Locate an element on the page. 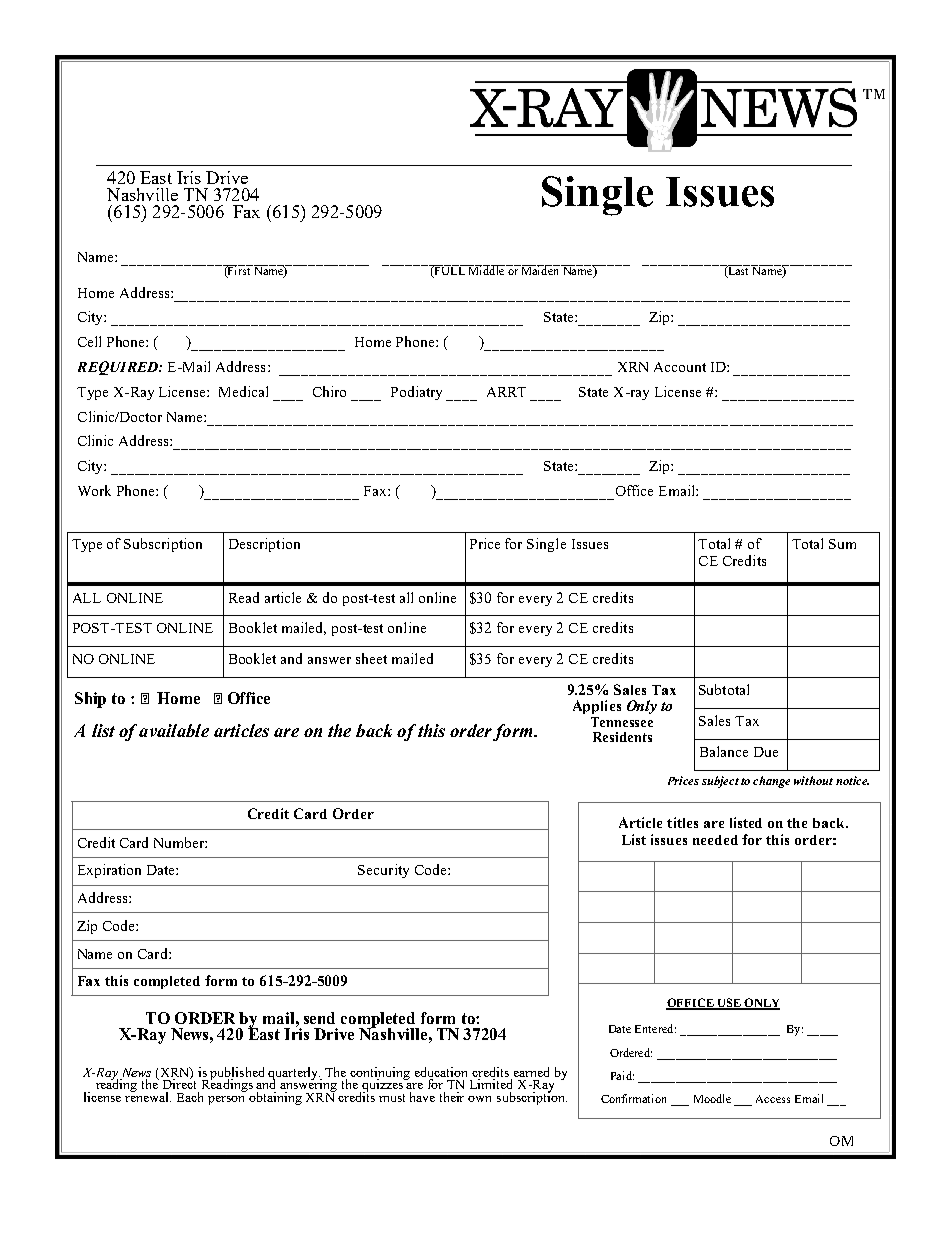  Sum is located at coordinates (842, 544).
